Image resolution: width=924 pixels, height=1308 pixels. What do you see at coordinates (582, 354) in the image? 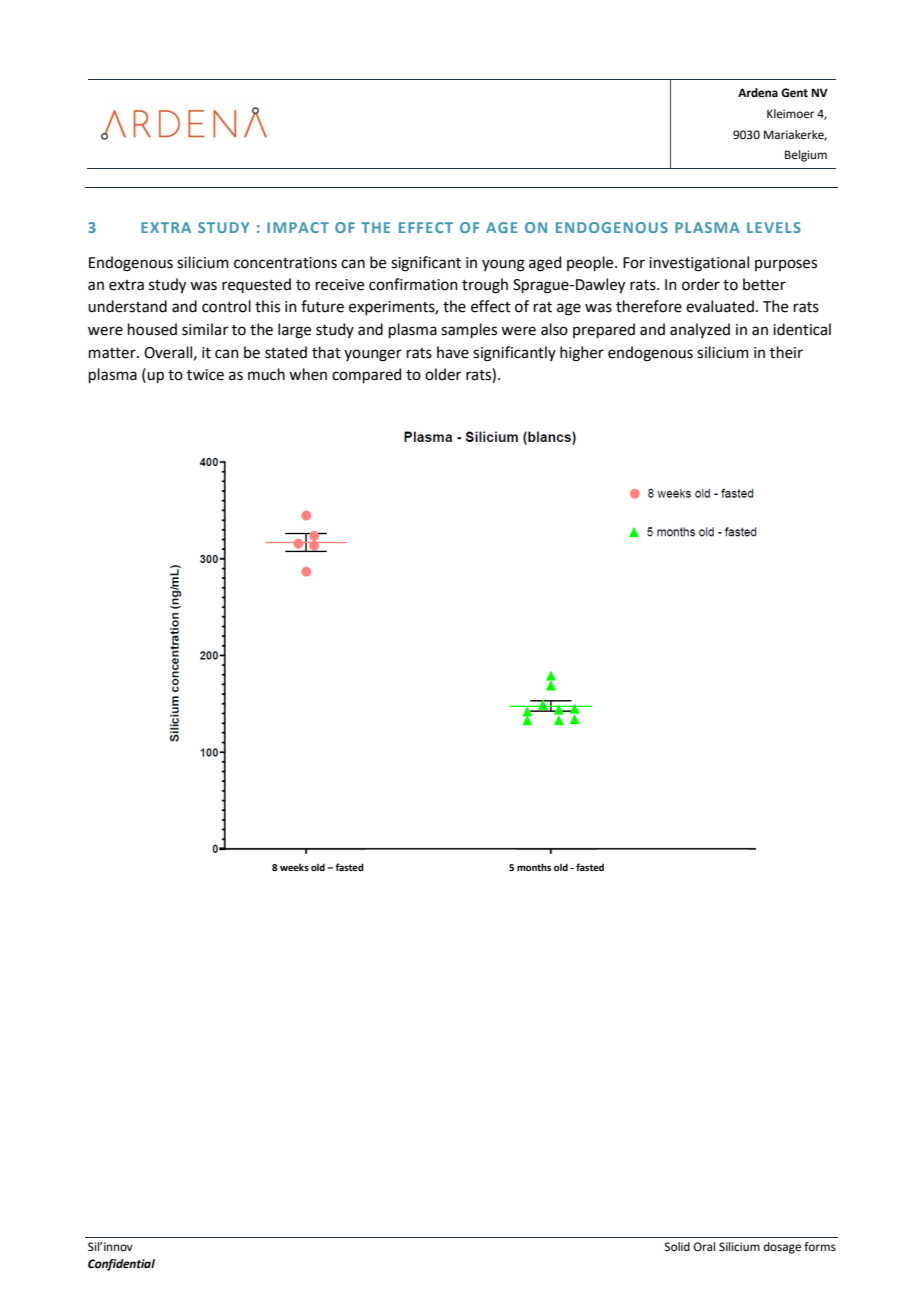
I see `higher` at bounding box center [582, 354].
